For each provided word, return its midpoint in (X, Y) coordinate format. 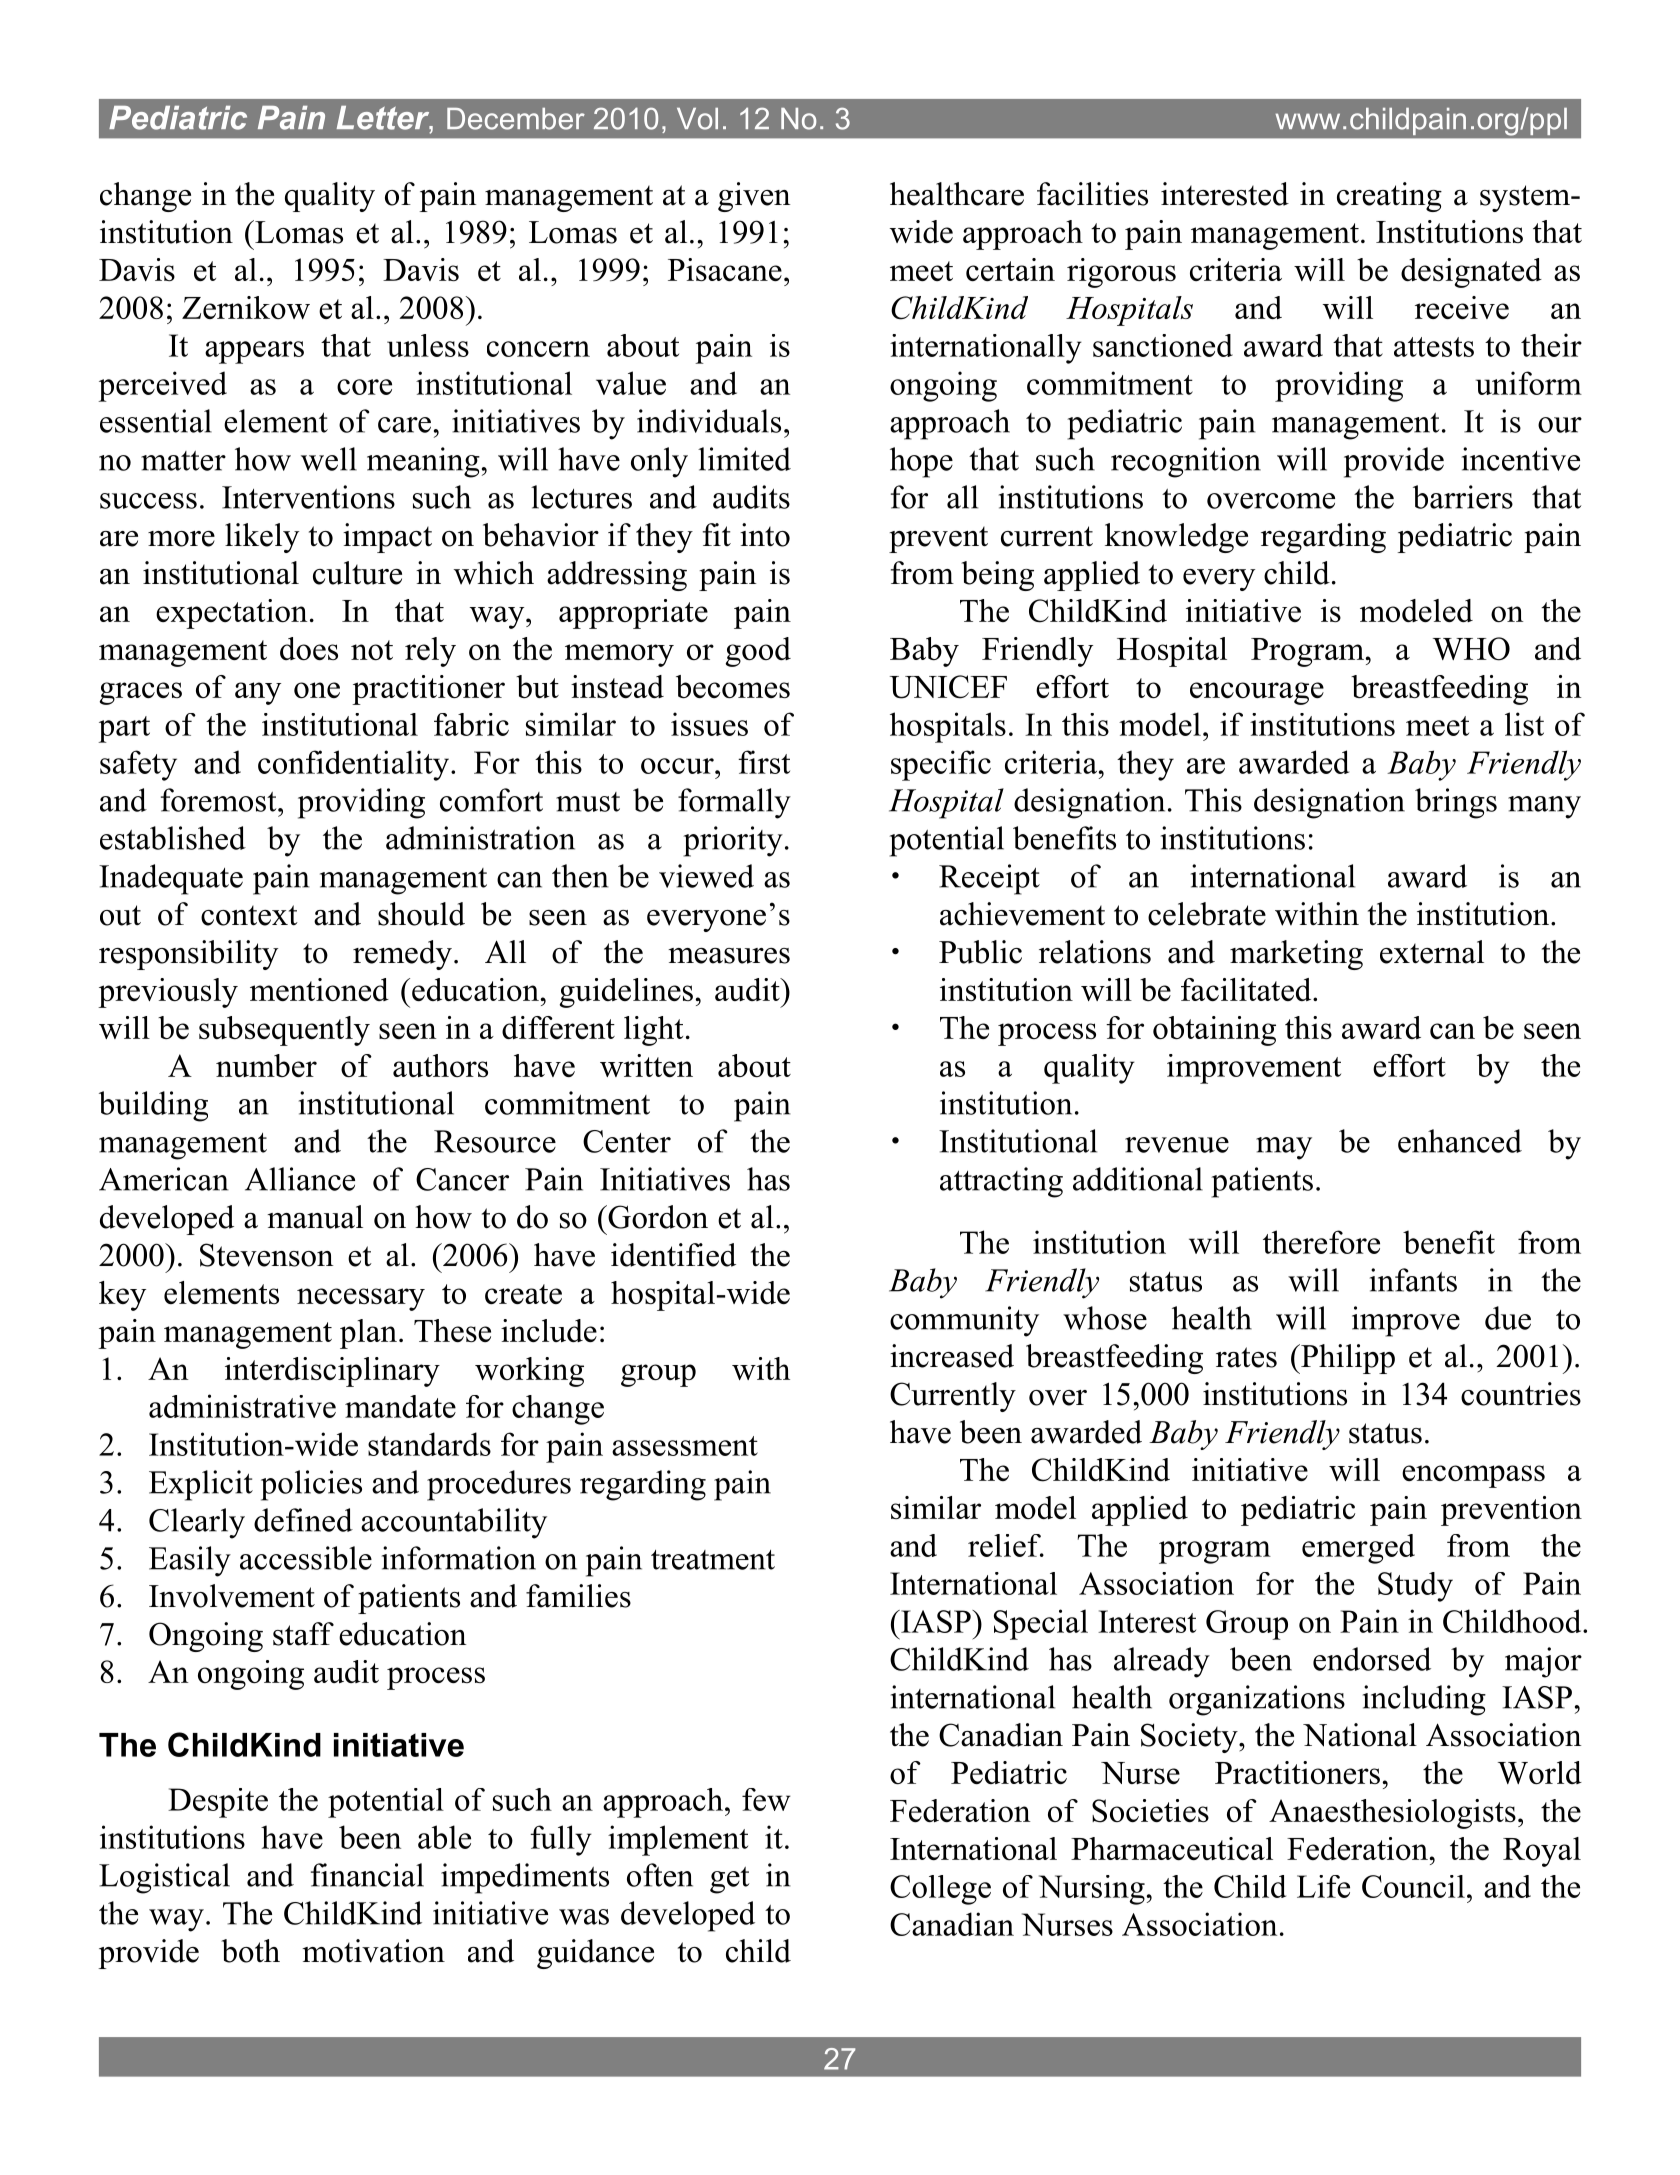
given (754, 197)
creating (1389, 197)
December (516, 119)
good (758, 652)
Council (1413, 1886)
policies (311, 1485)
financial (367, 1875)
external (1432, 952)
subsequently (284, 1031)
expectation (232, 614)
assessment (685, 1446)
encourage (1257, 693)
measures (729, 956)
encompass (1473, 1476)
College (940, 1890)
